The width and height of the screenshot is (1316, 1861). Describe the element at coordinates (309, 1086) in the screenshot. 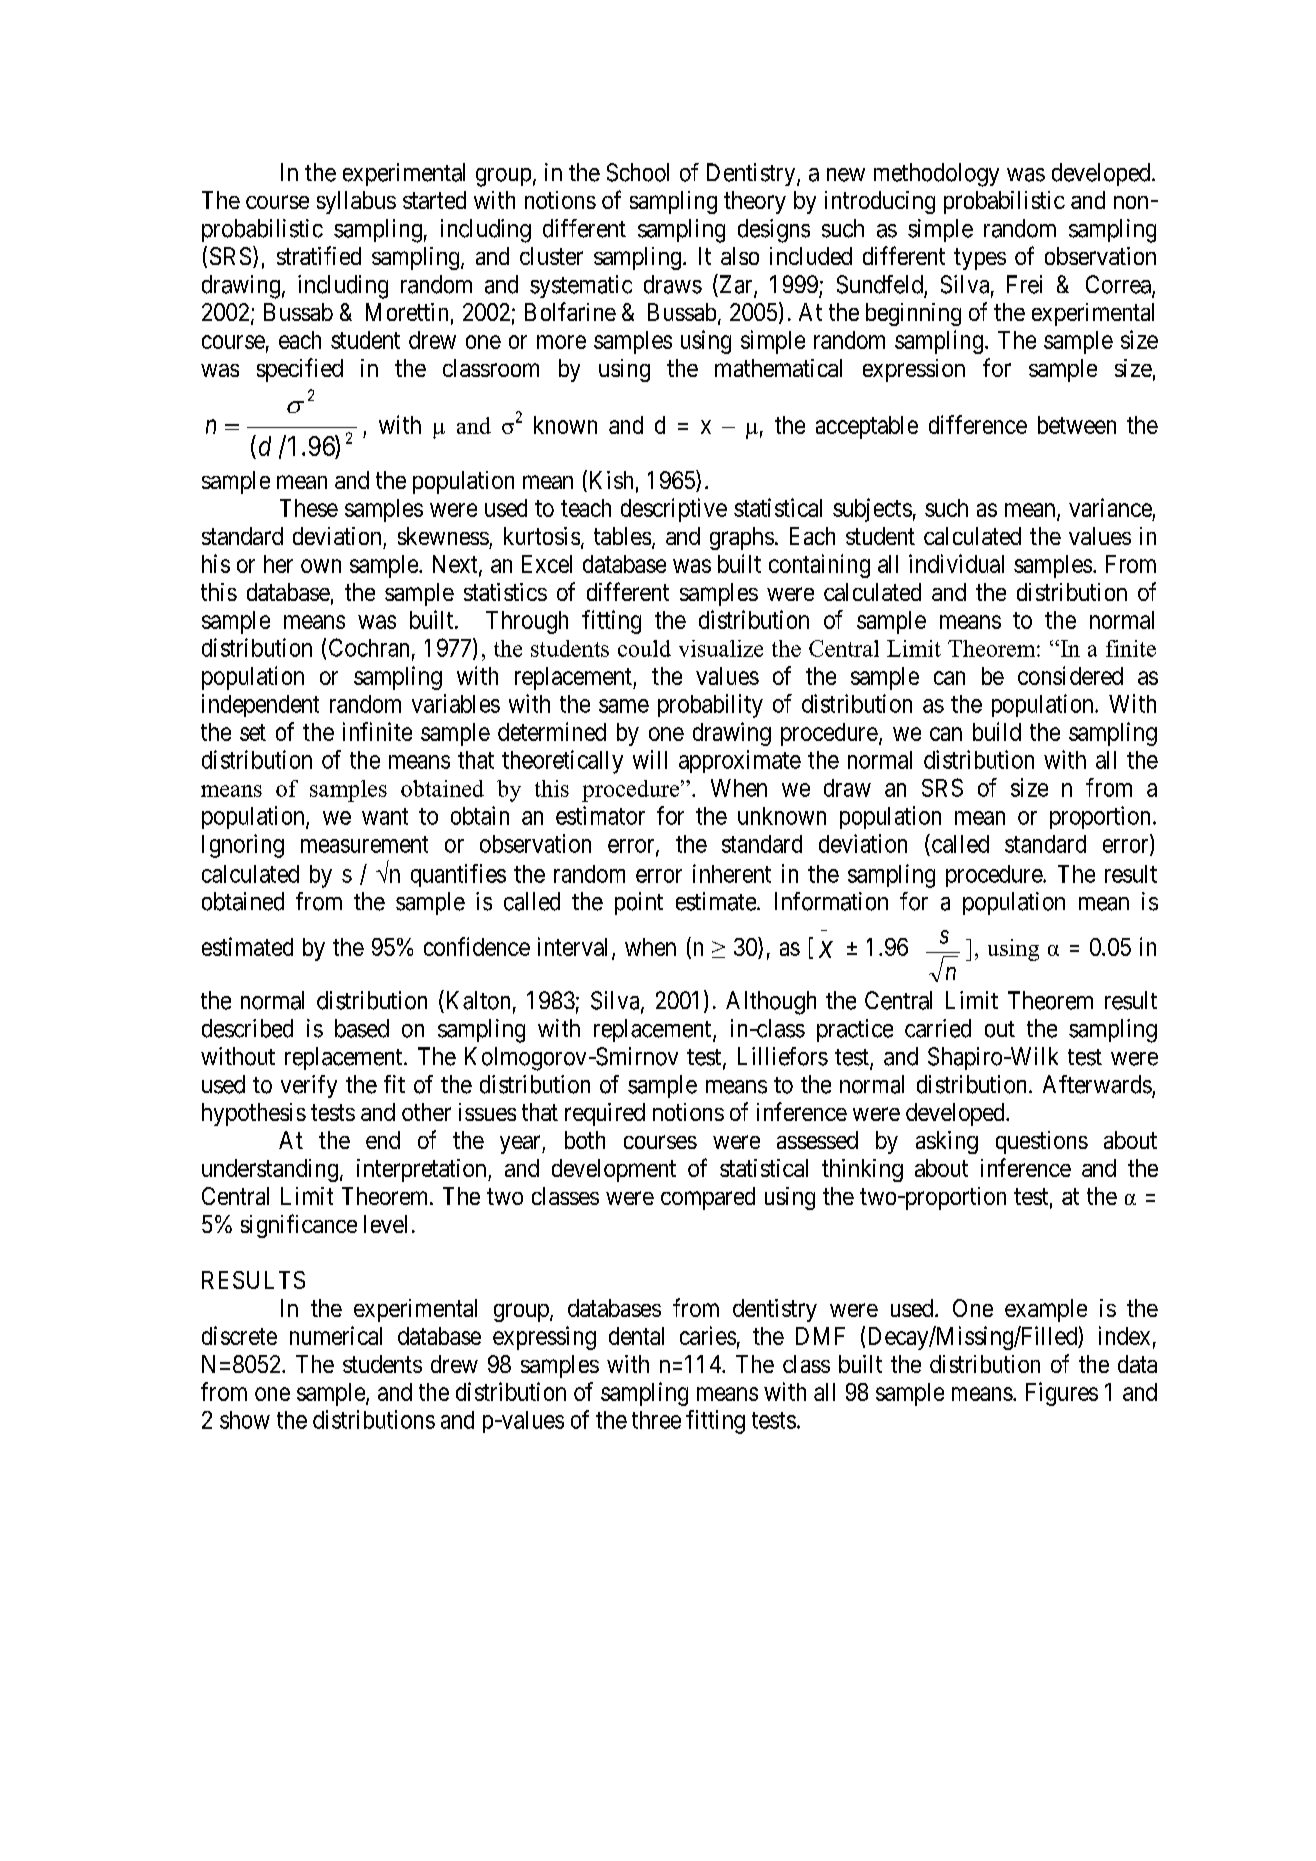

I see `verify` at that location.
